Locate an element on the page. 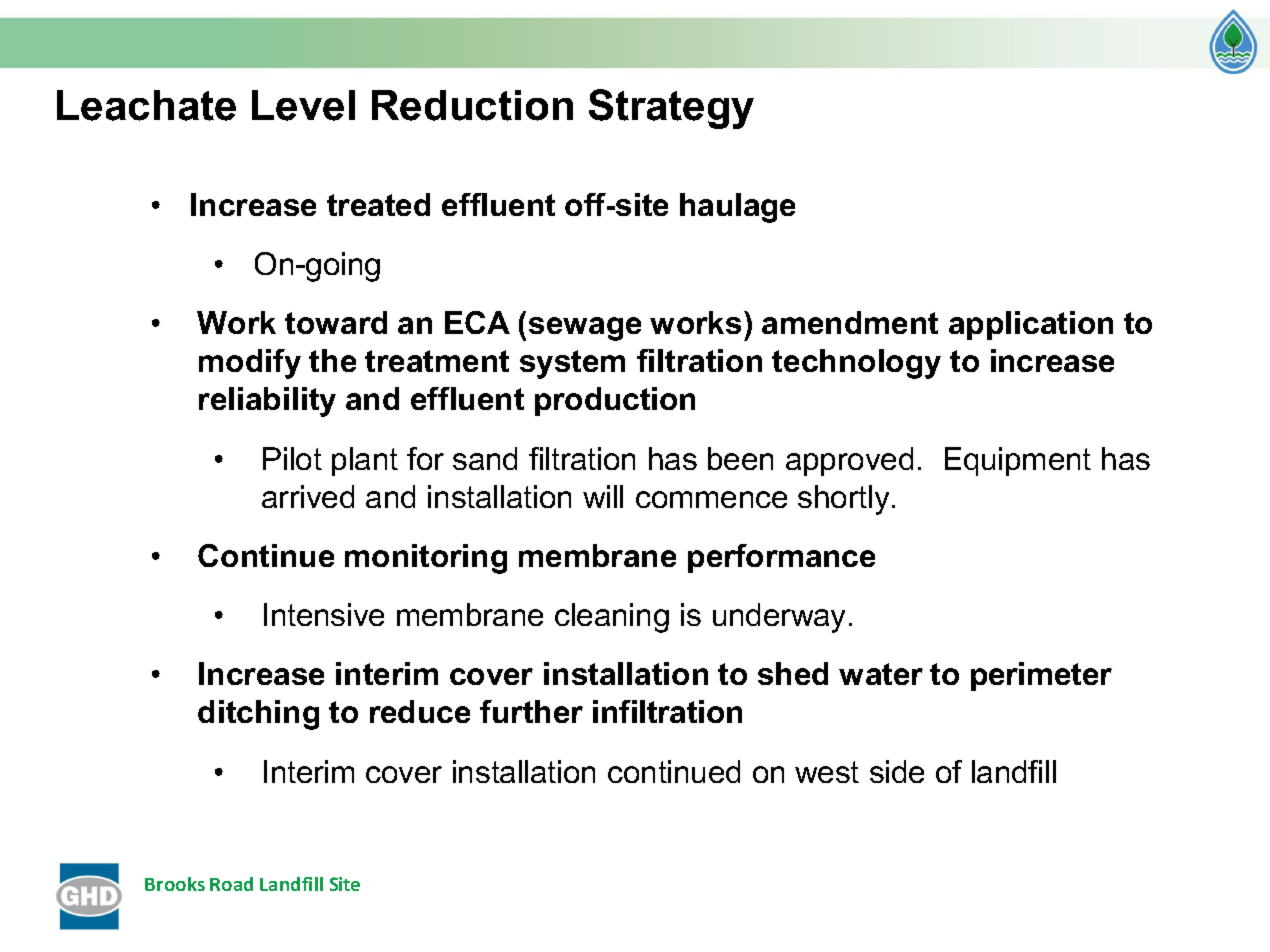 The height and width of the image is (952, 1270). Strategy is located at coordinates (671, 109).
